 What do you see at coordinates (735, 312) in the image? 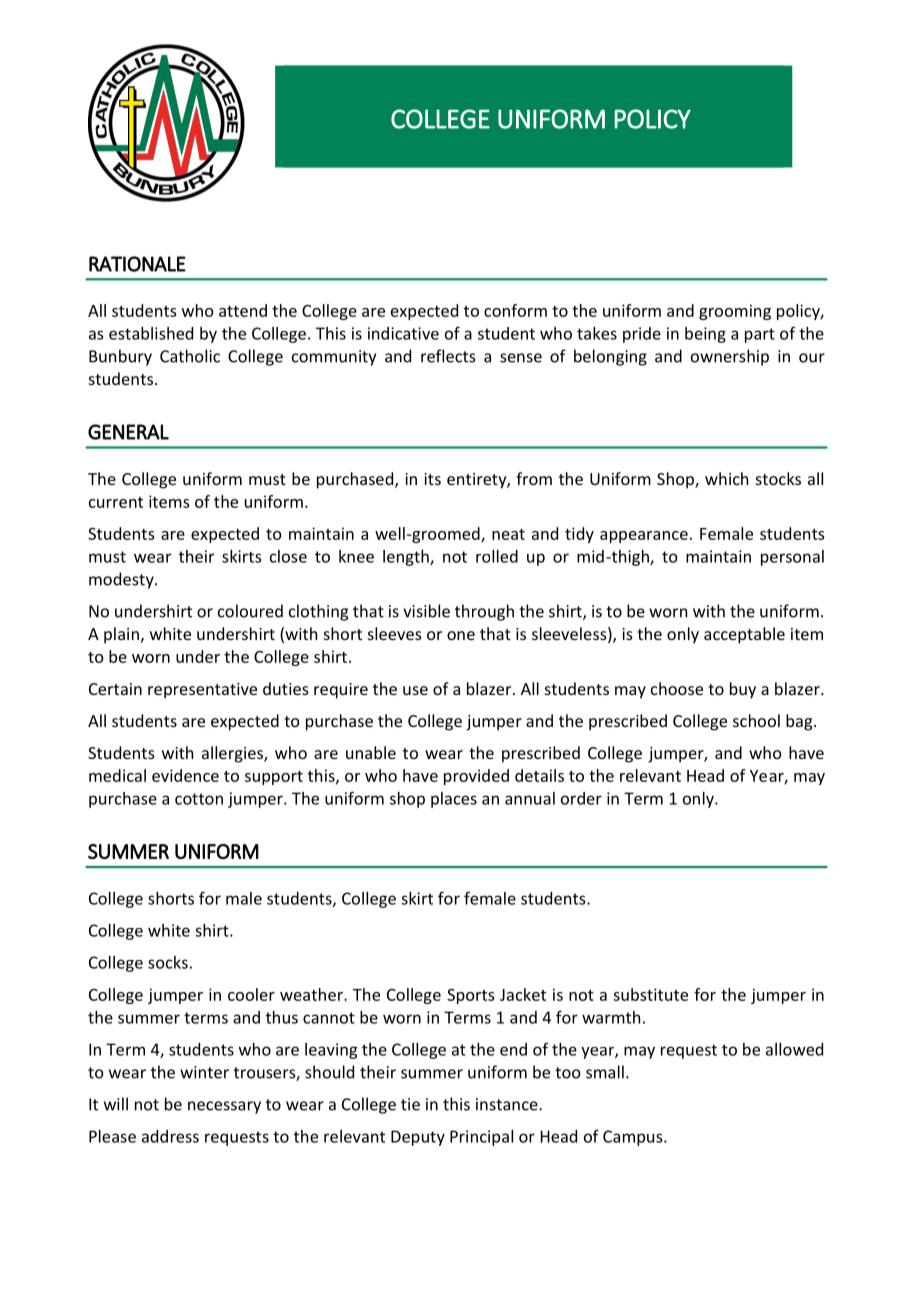
I see `grooming` at bounding box center [735, 312].
